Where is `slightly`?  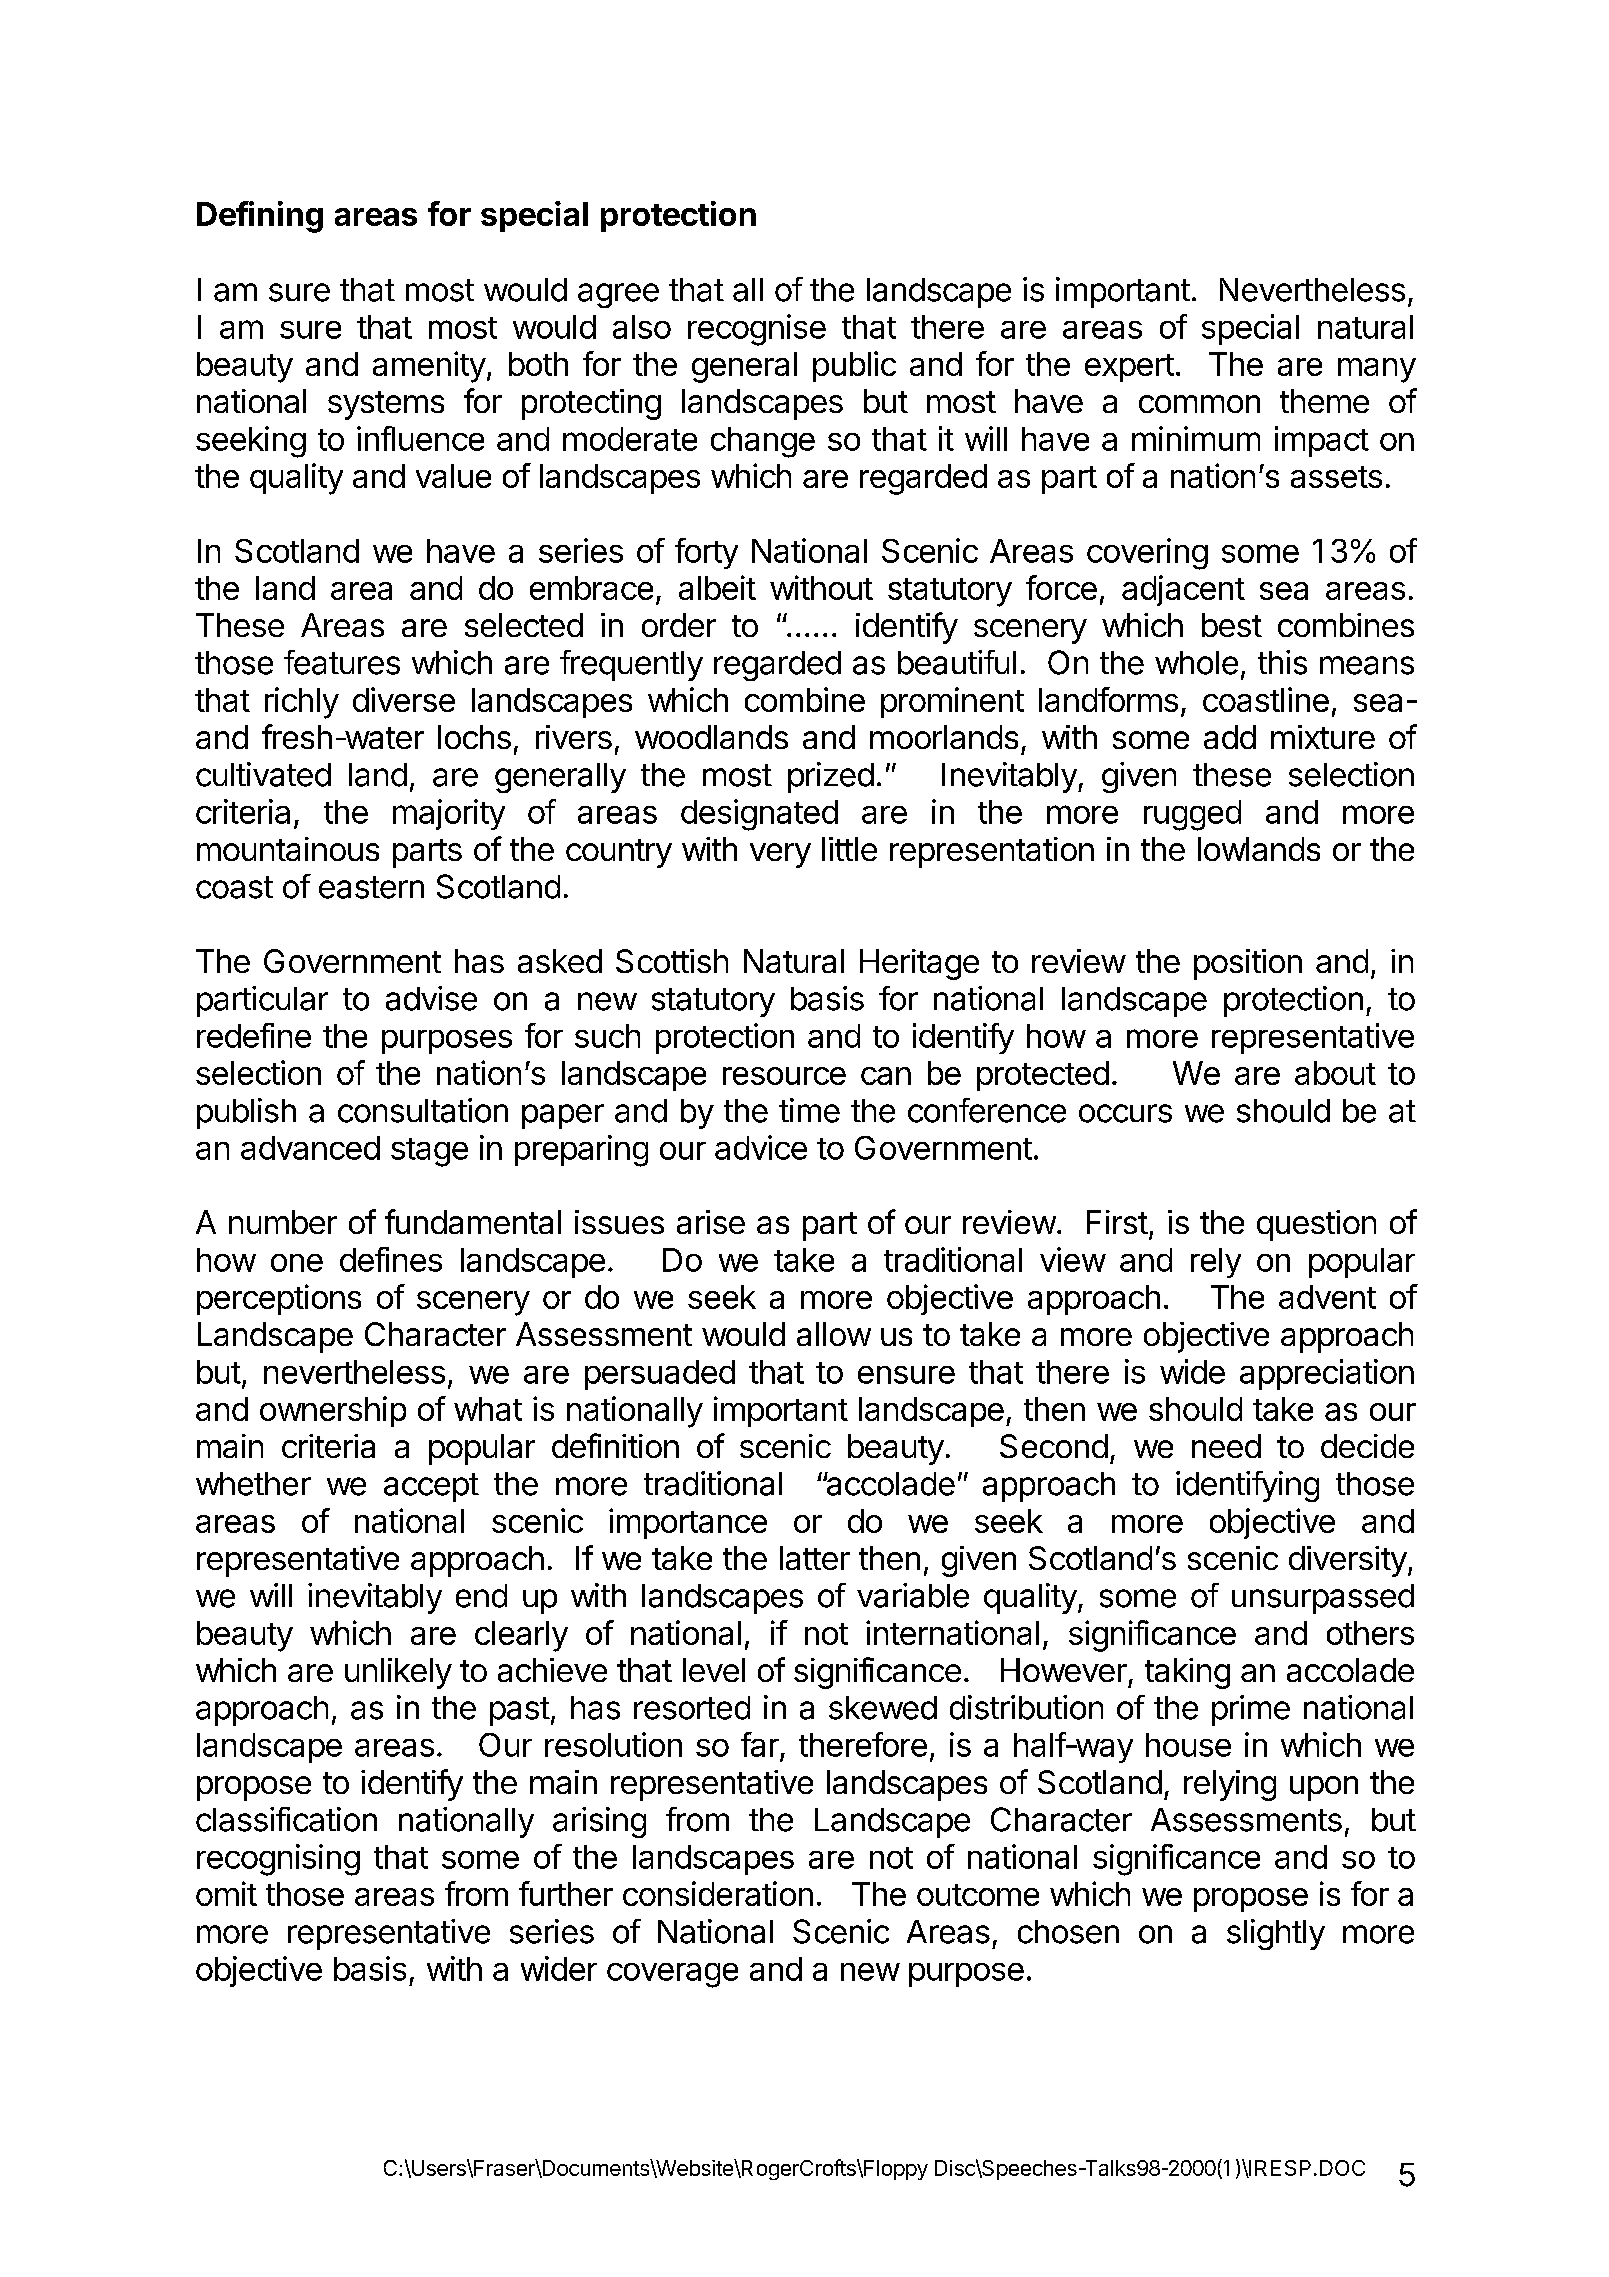 slightly is located at coordinates (1276, 1934).
